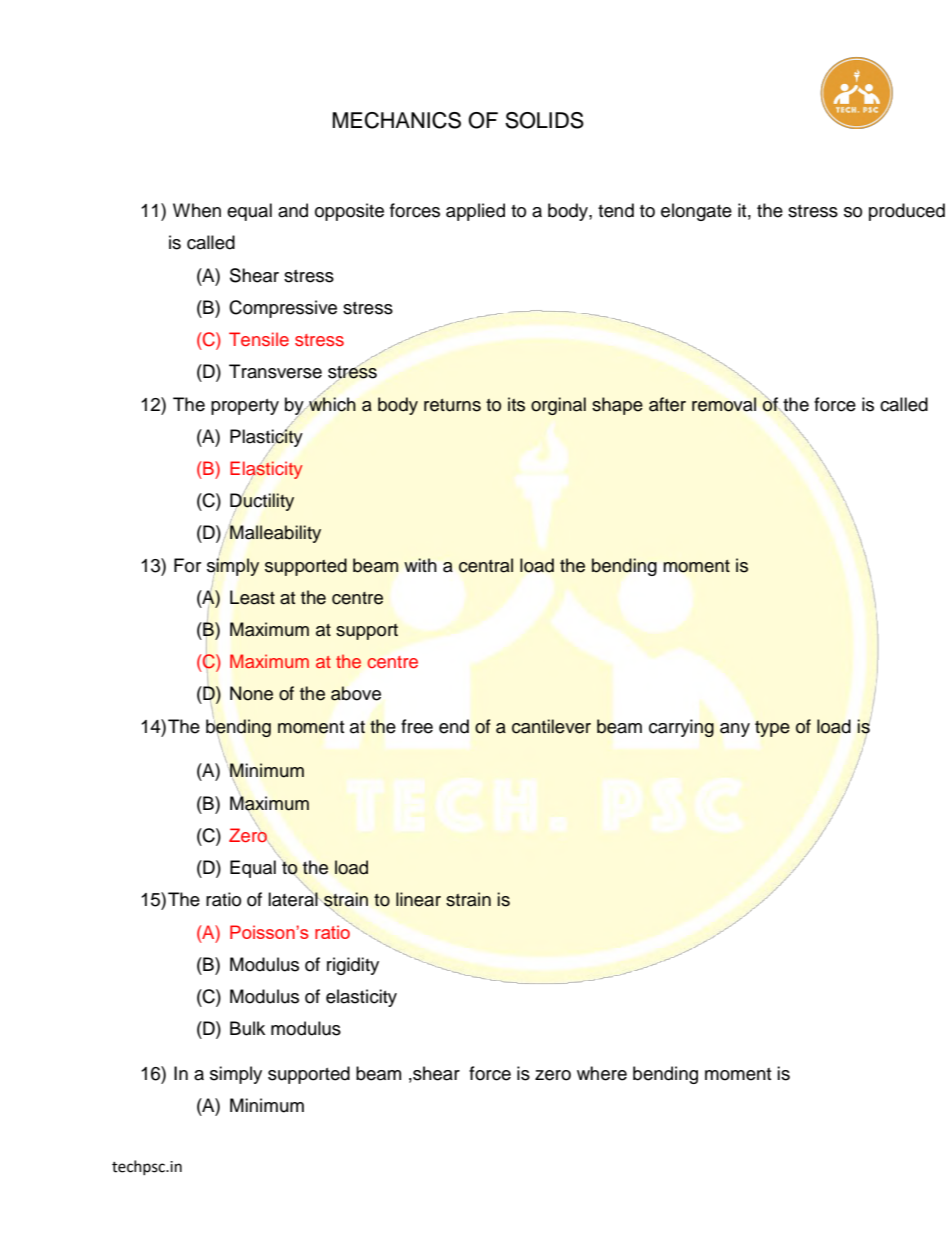 Image resolution: width=952 pixels, height=1233 pixels. What do you see at coordinates (293, 210) in the document?
I see `and` at bounding box center [293, 210].
